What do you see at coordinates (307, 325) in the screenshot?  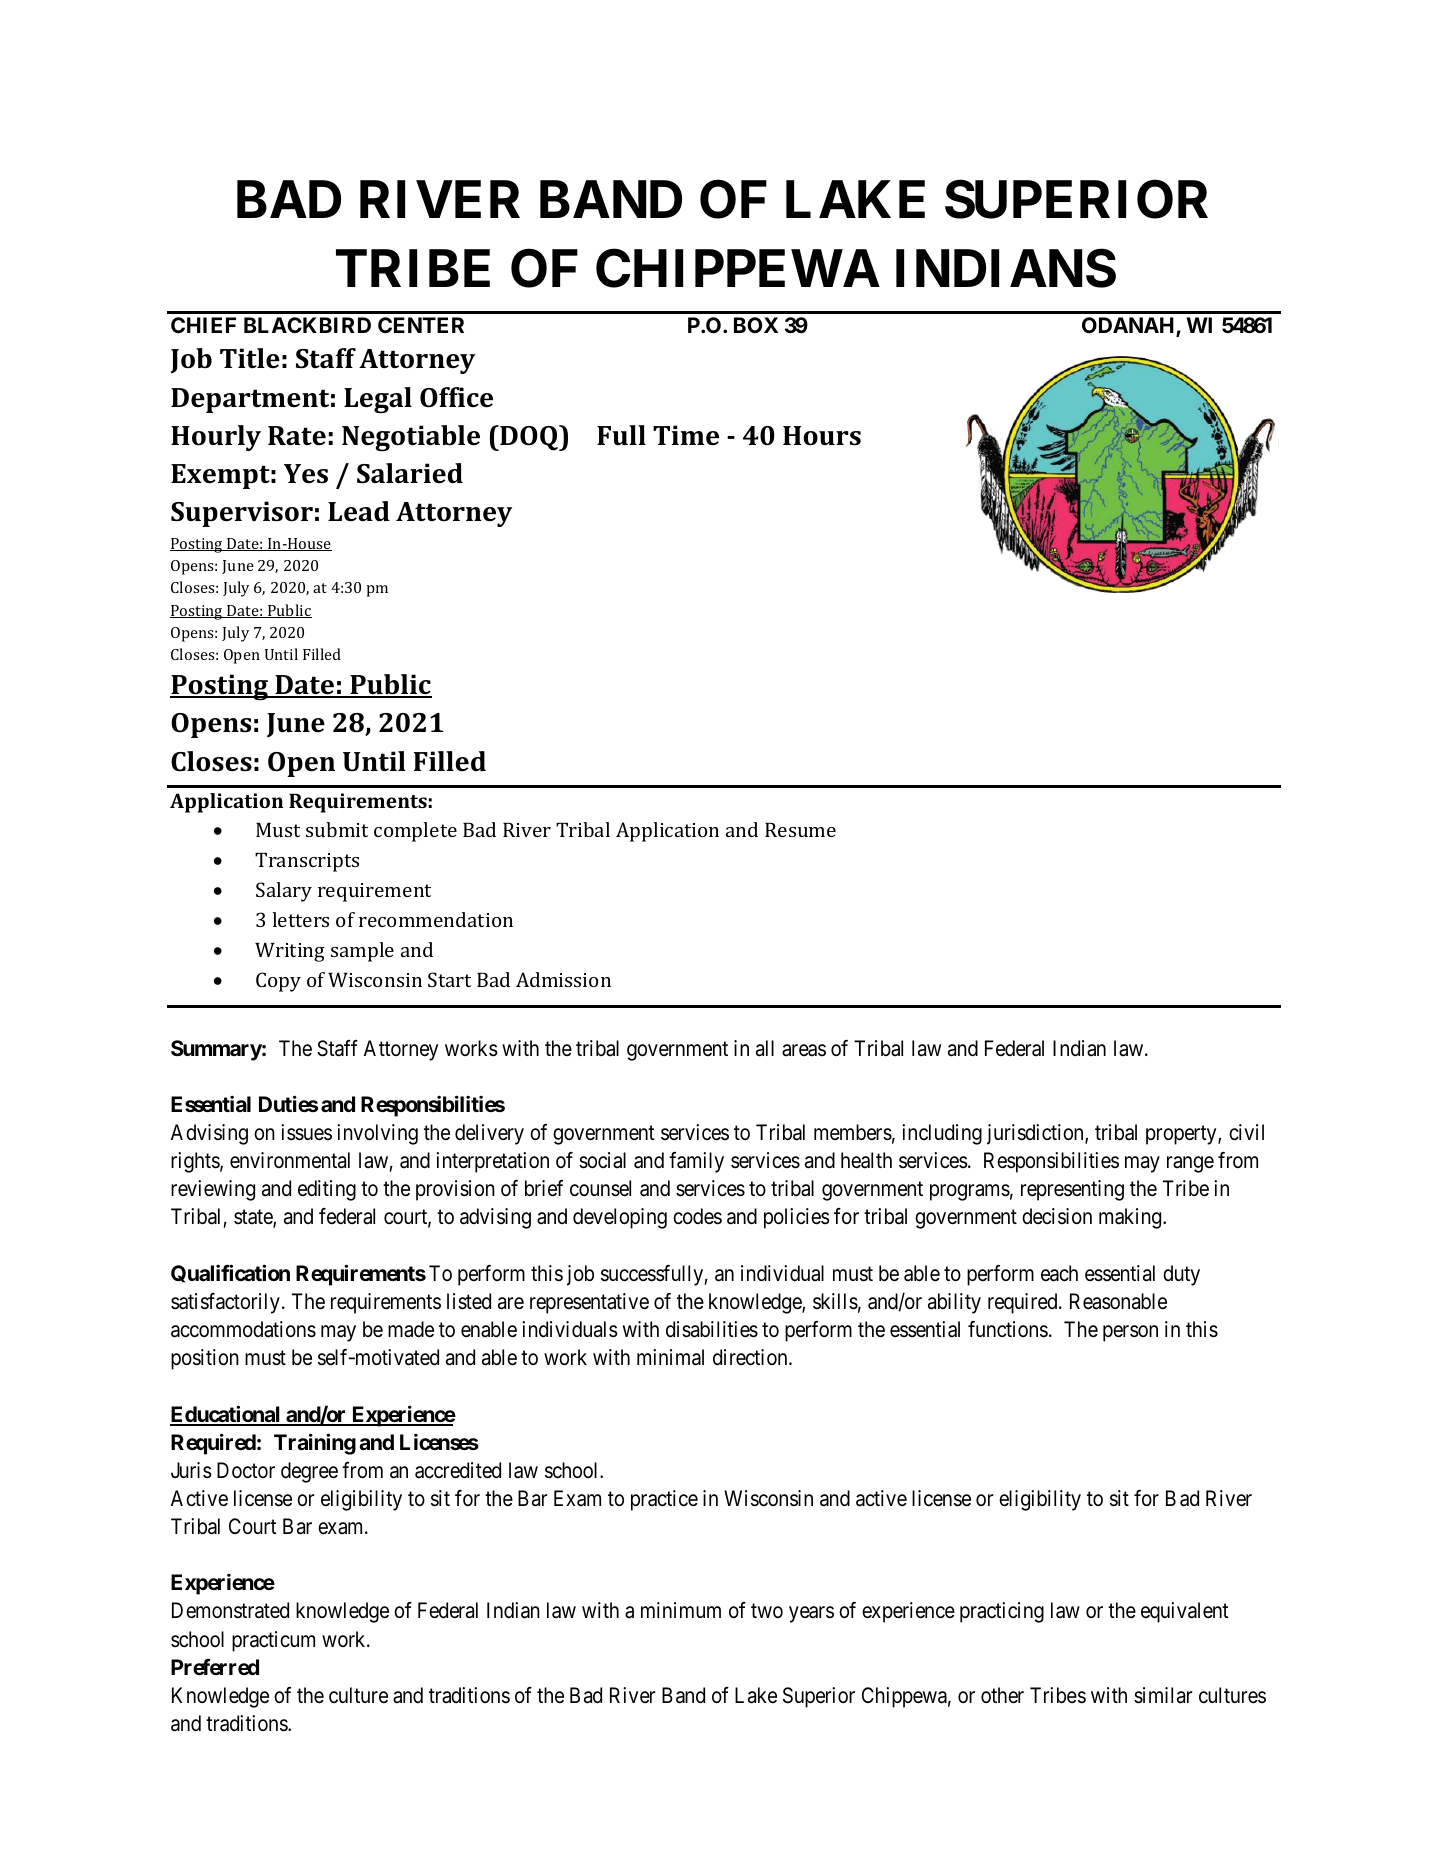 I see `BLACKBIRD` at bounding box center [307, 325].
